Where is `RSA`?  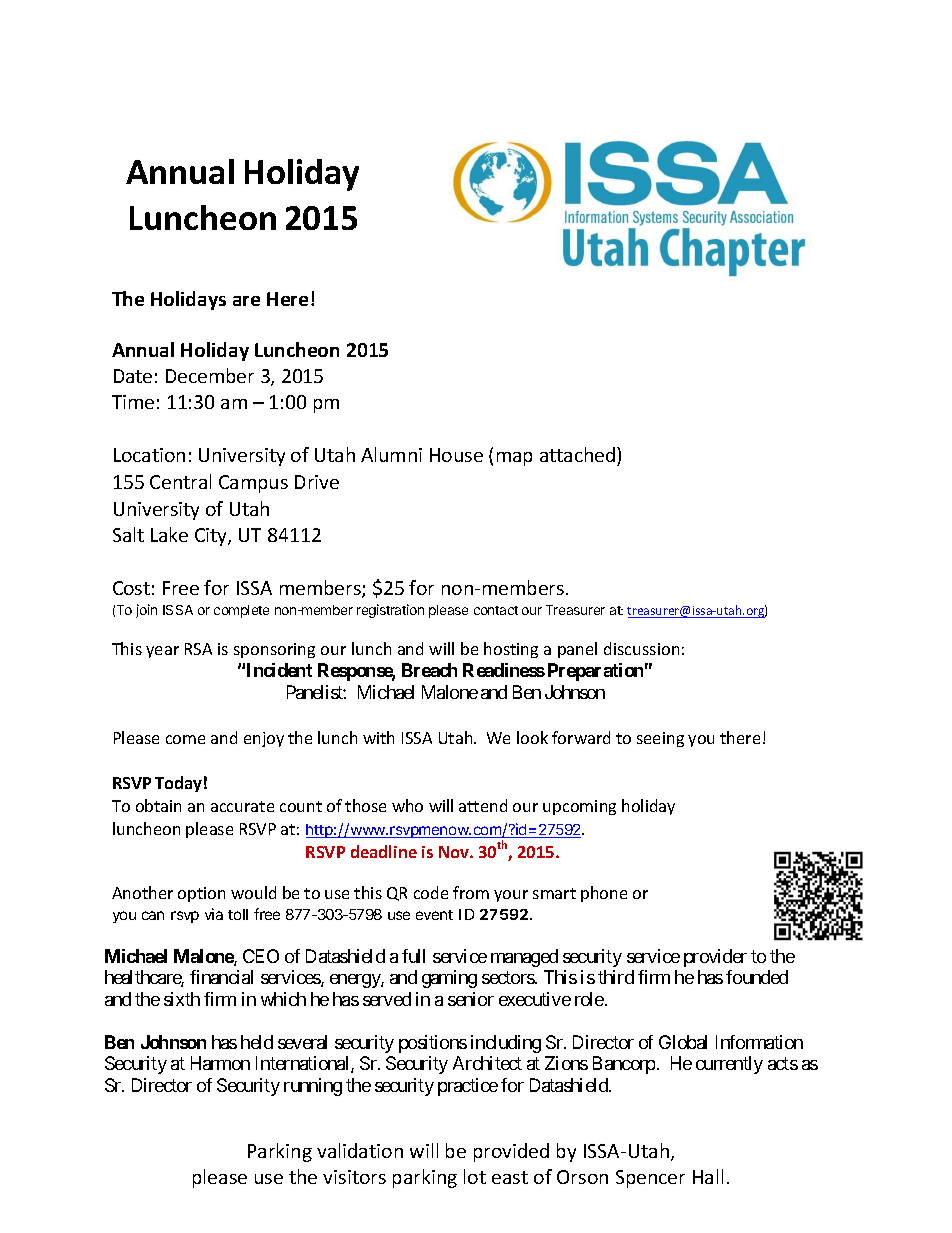 RSA is located at coordinates (198, 649).
